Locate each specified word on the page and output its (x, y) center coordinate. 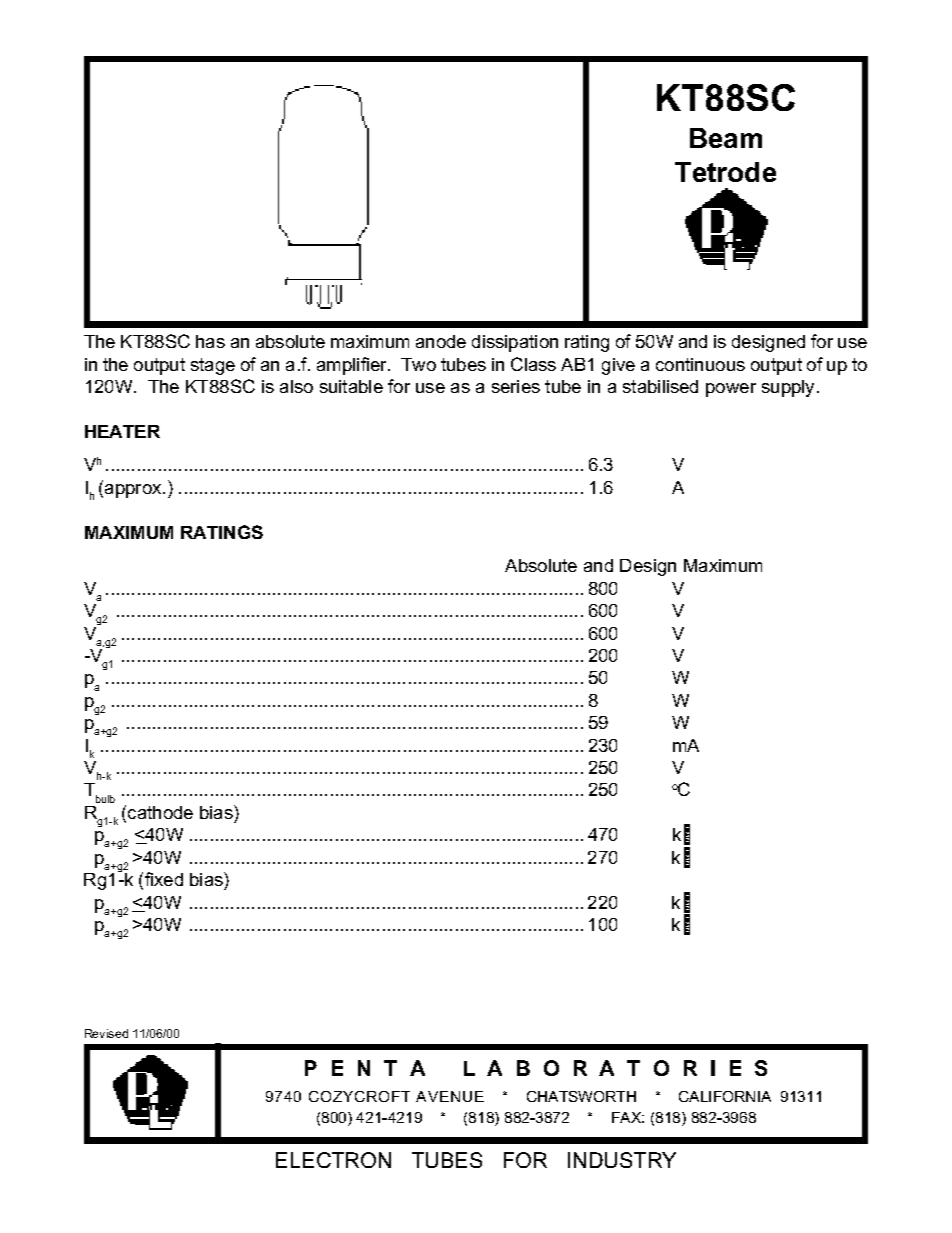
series (516, 386)
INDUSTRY (622, 1160)
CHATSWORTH (581, 1096)
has (210, 341)
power (731, 390)
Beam (726, 138)
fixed (164, 879)
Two (418, 364)
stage (213, 366)
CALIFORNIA (725, 1096)
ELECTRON (333, 1160)
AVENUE (450, 1096)
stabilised (660, 386)
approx (134, 491)
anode (441, 341)
